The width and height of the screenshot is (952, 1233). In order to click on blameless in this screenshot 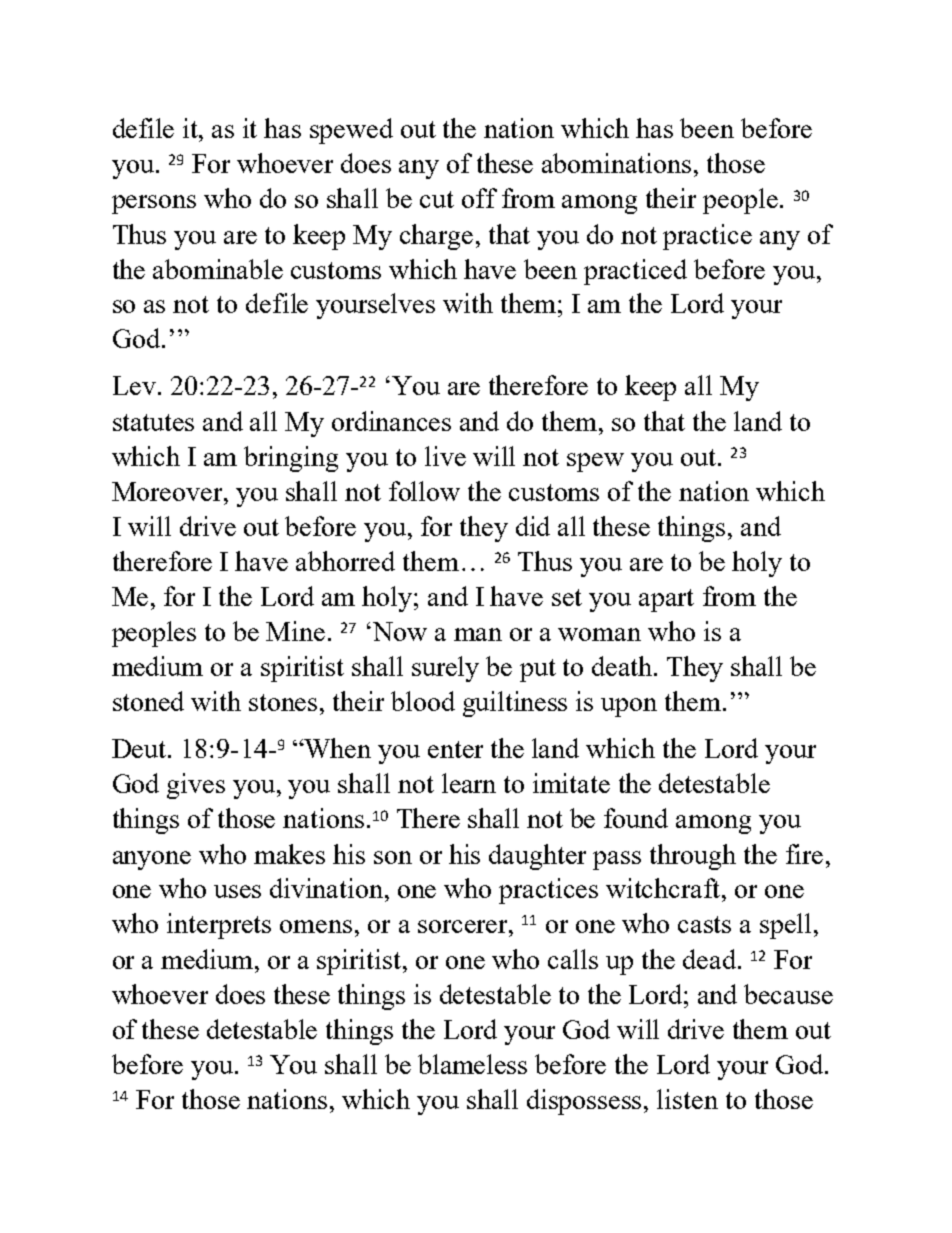, I will do `click(472, 1064)`.
